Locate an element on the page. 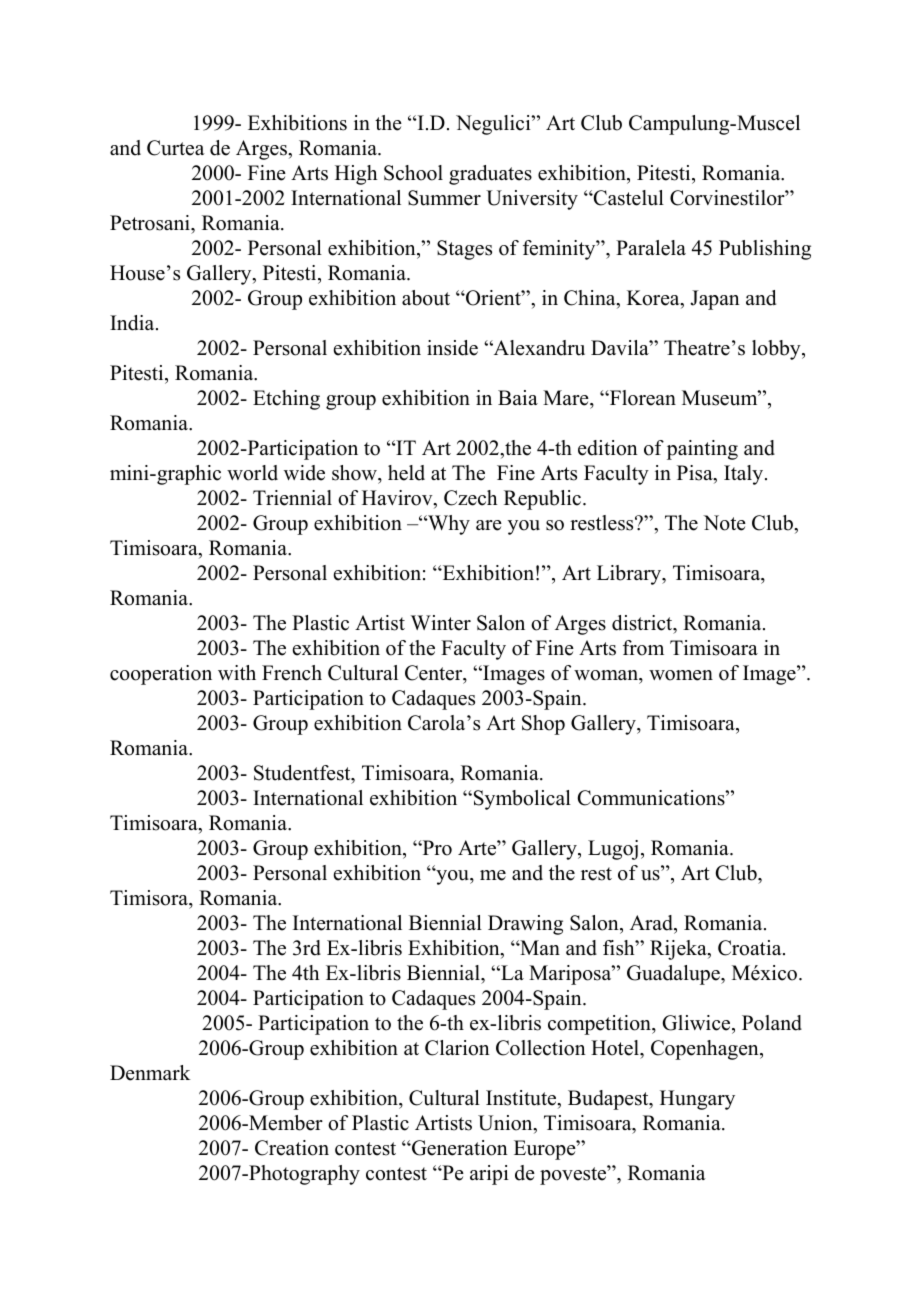  Winter is located at coordinates (441, 623).
